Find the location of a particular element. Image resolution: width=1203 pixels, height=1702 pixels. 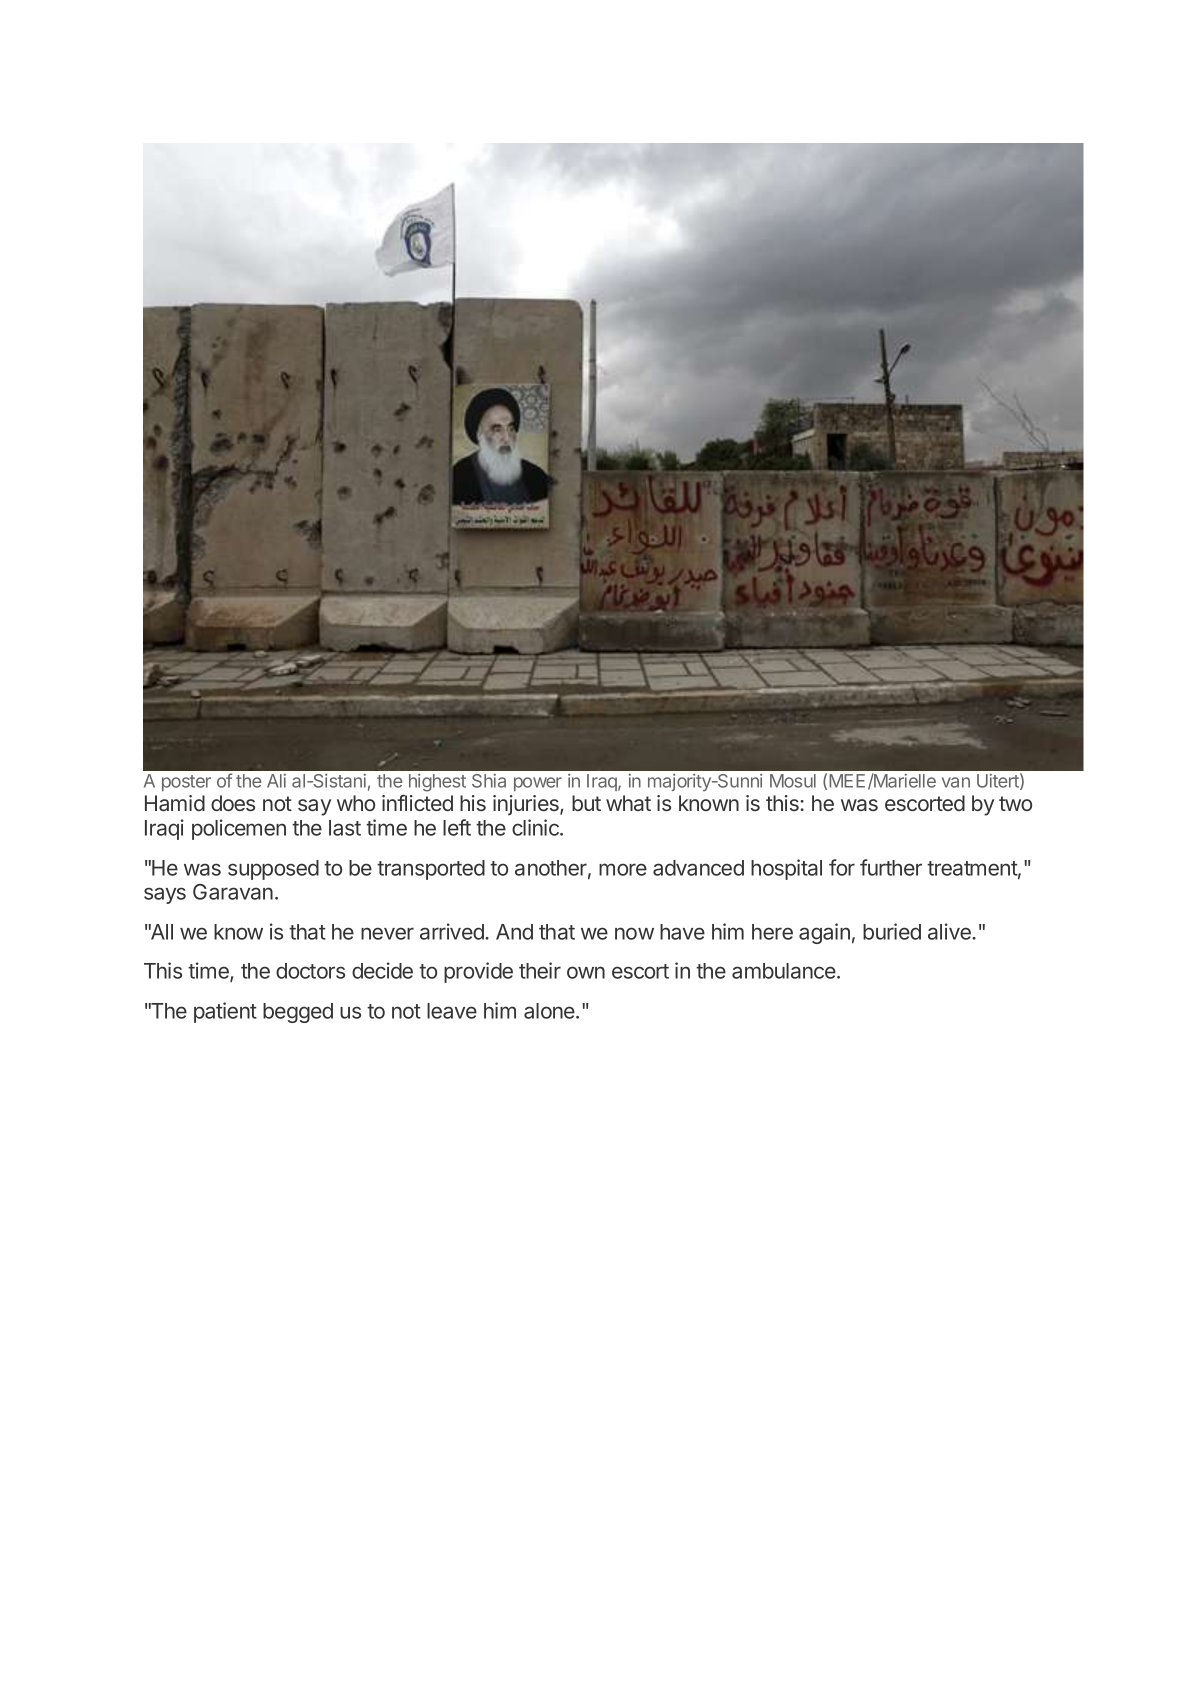

power is located at coordinates (538, 784).
